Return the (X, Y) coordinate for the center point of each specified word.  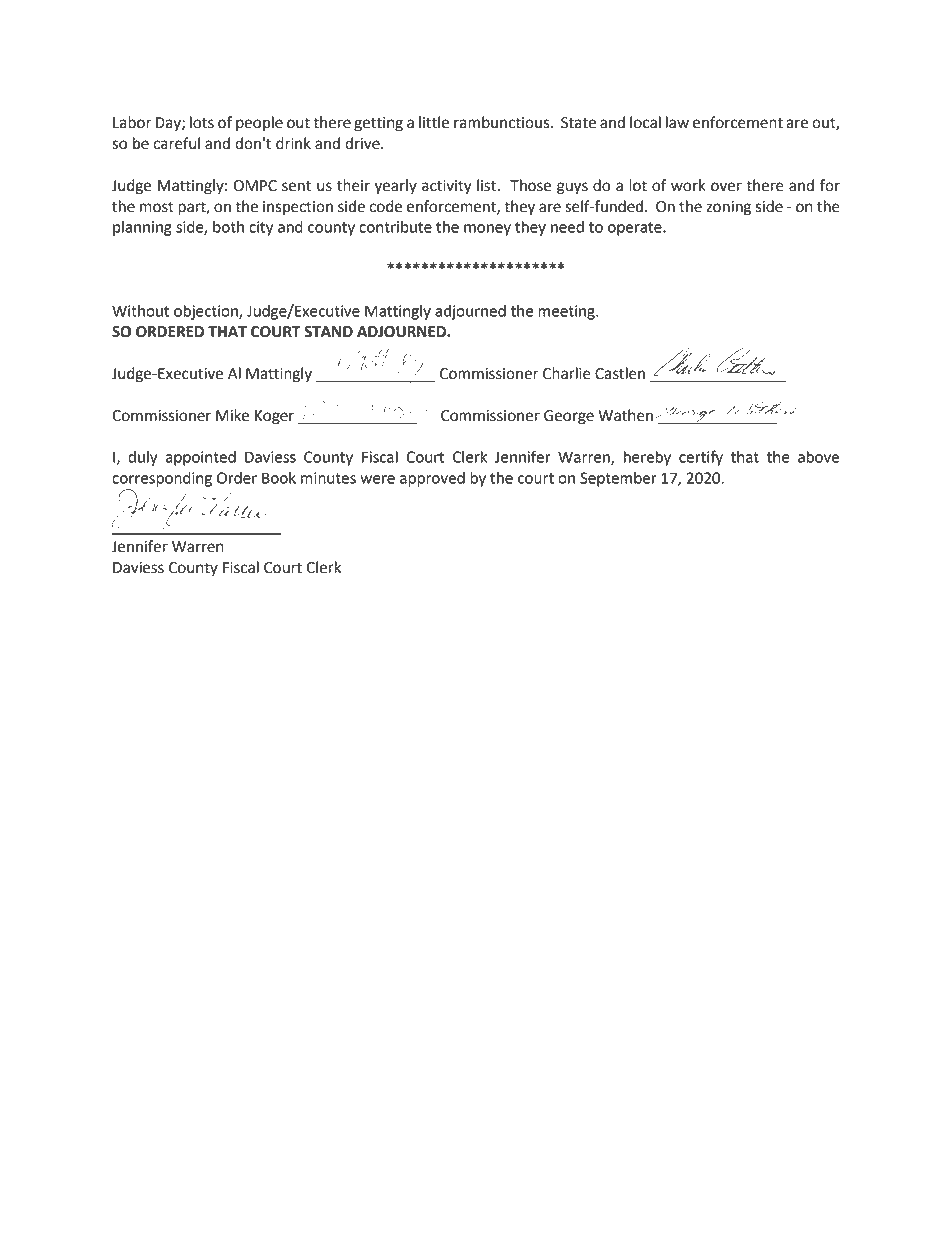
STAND (328, 332)
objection (207, 312)
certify (701, 458)
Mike (232, 415)
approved (432, 479)
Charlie (567, 373)
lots (202, 122)
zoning (728, 208)
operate (636, 229)
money (487, 230)
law (677, 122)
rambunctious (503, 122)
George (569, 417)
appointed (201, 458)
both (228, 227)
